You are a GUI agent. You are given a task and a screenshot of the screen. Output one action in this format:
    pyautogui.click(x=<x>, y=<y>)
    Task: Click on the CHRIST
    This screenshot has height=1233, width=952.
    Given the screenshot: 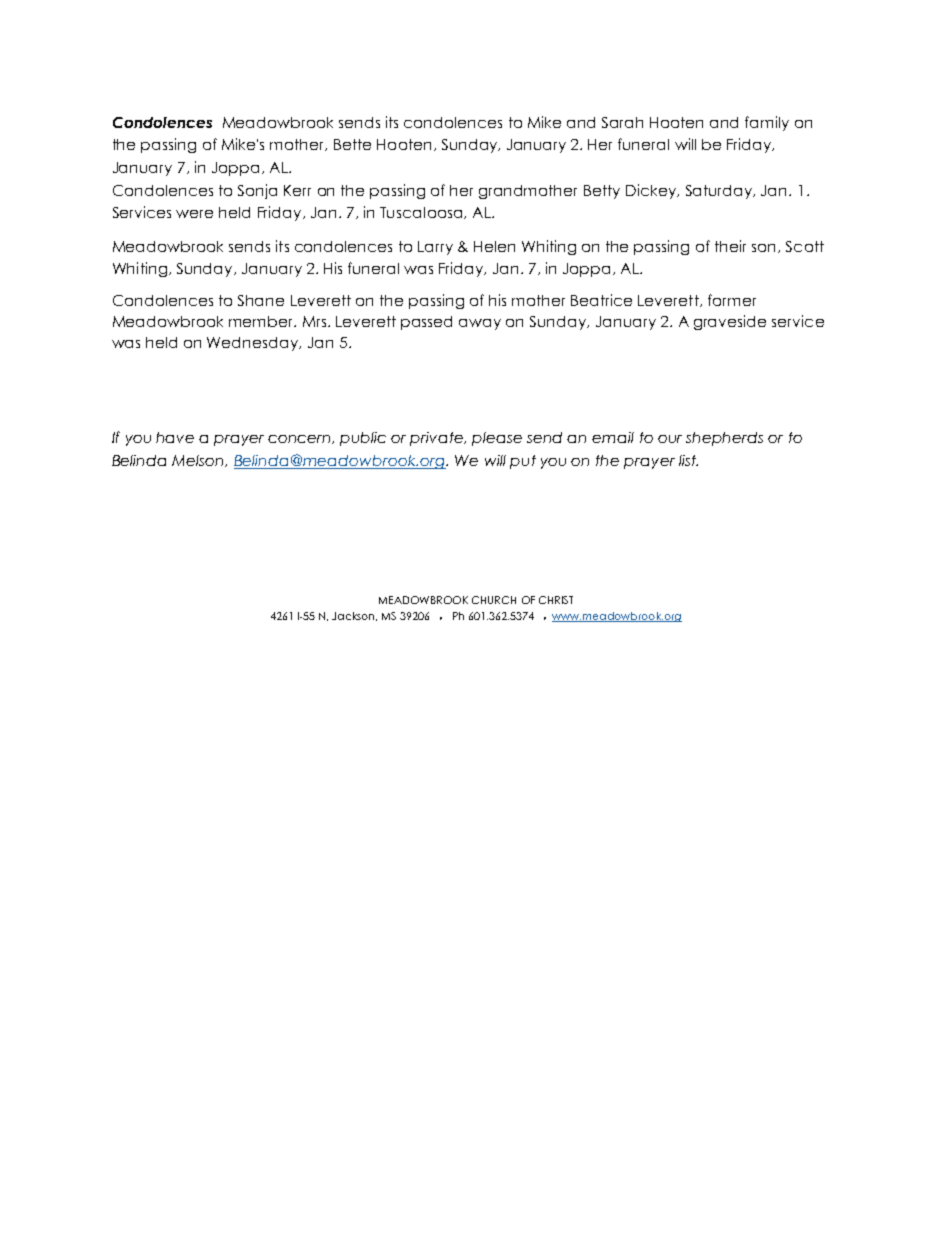 What is the action you would take?
    pyautogui.click(x=556, y=600)
